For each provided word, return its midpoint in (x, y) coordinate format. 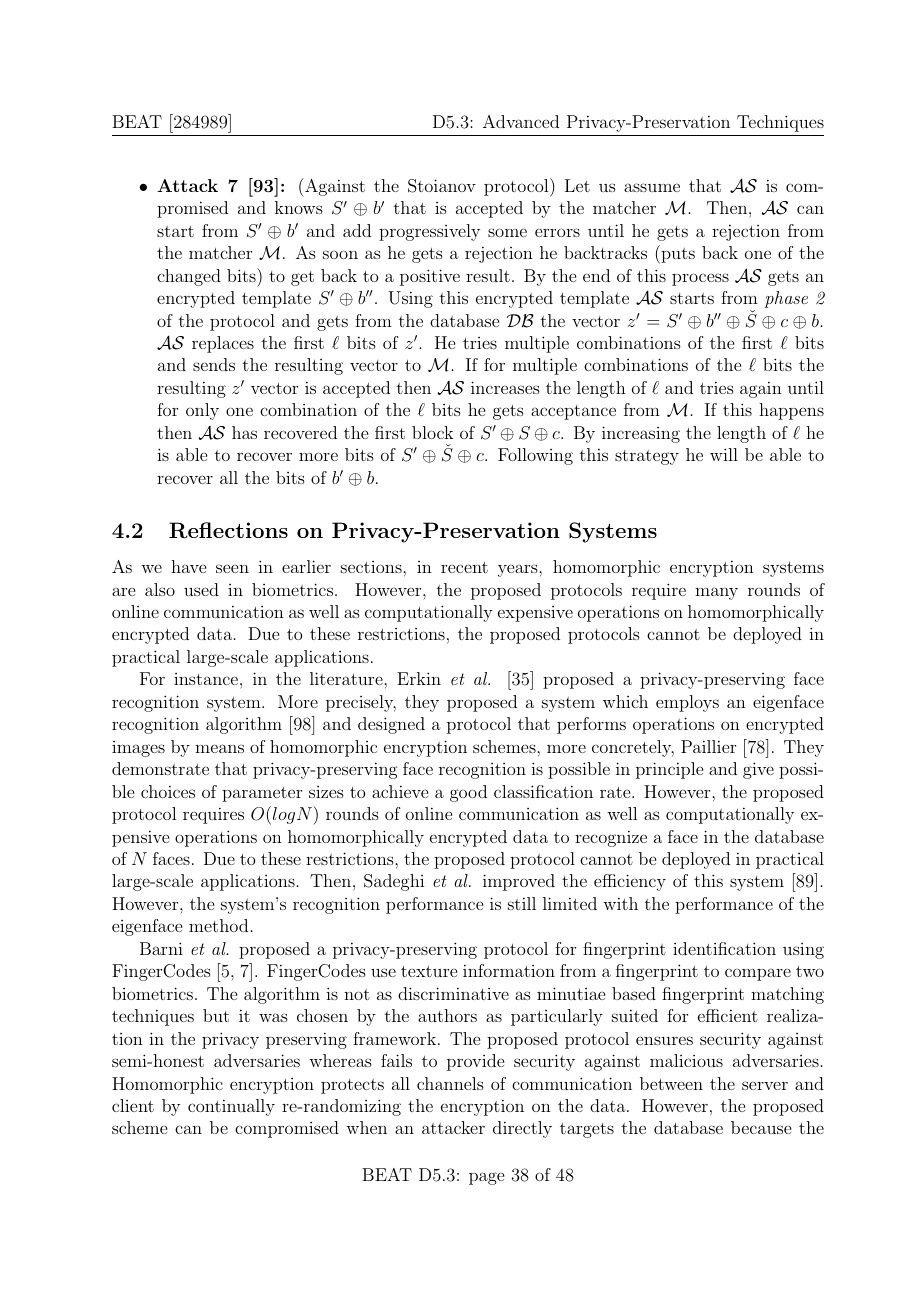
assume (652, 187)
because (761, 1127)
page (486, 1178)
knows (299, 207)
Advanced (521, 121)
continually (231, 1107)
